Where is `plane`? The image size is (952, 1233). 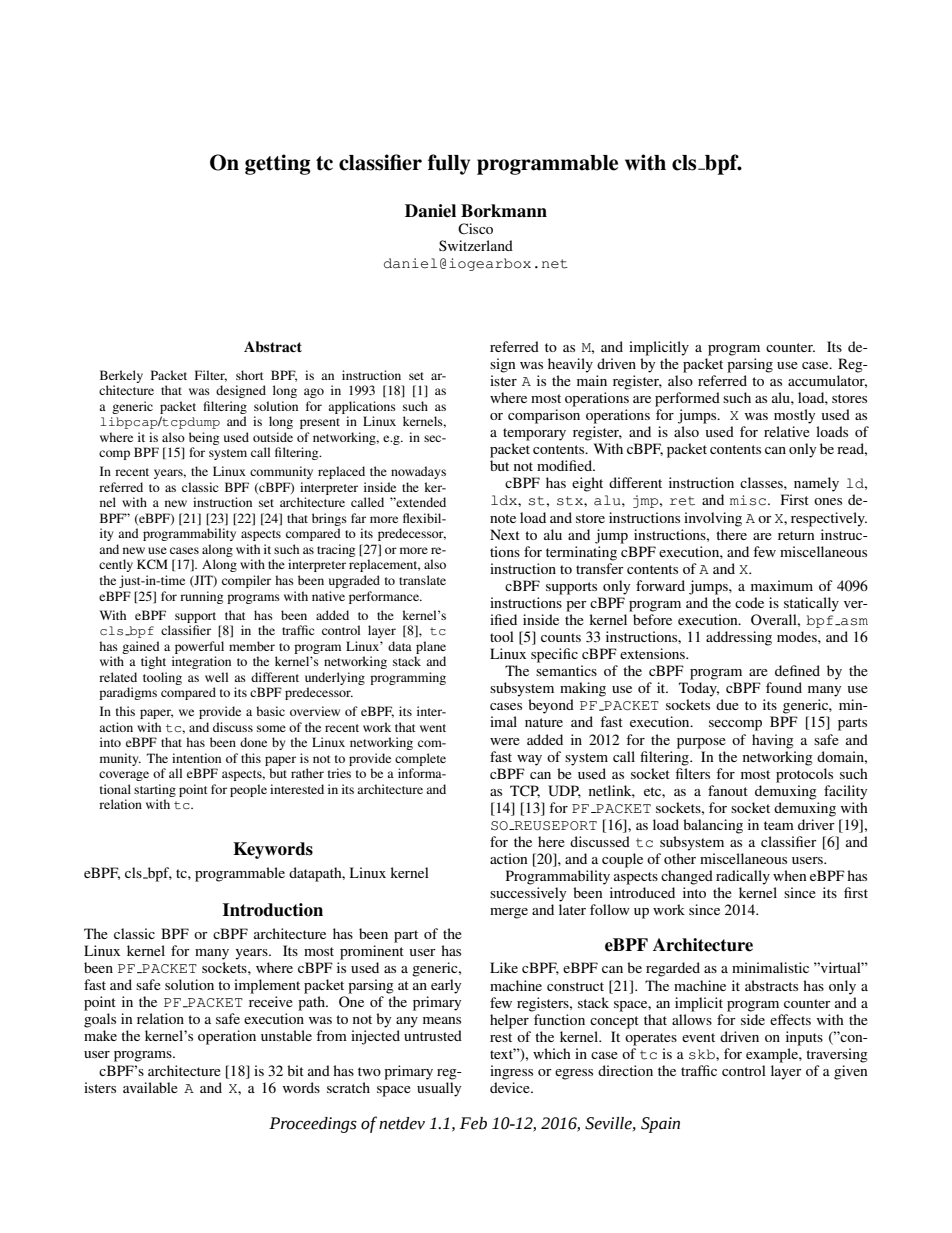 plane is located at coordinates (431, 647).
